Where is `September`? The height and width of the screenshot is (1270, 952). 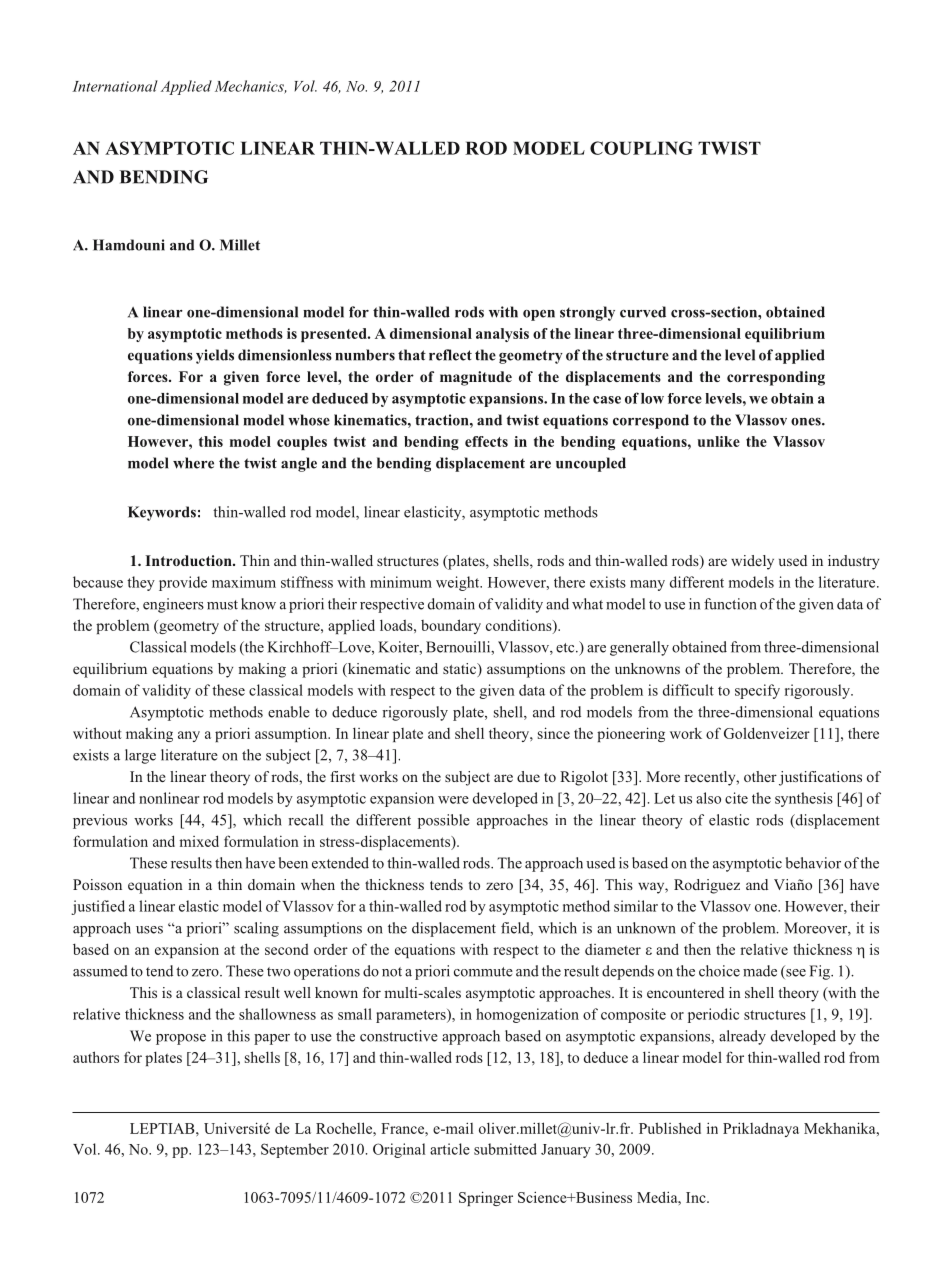 September is located at coordinates (295, 1150).
